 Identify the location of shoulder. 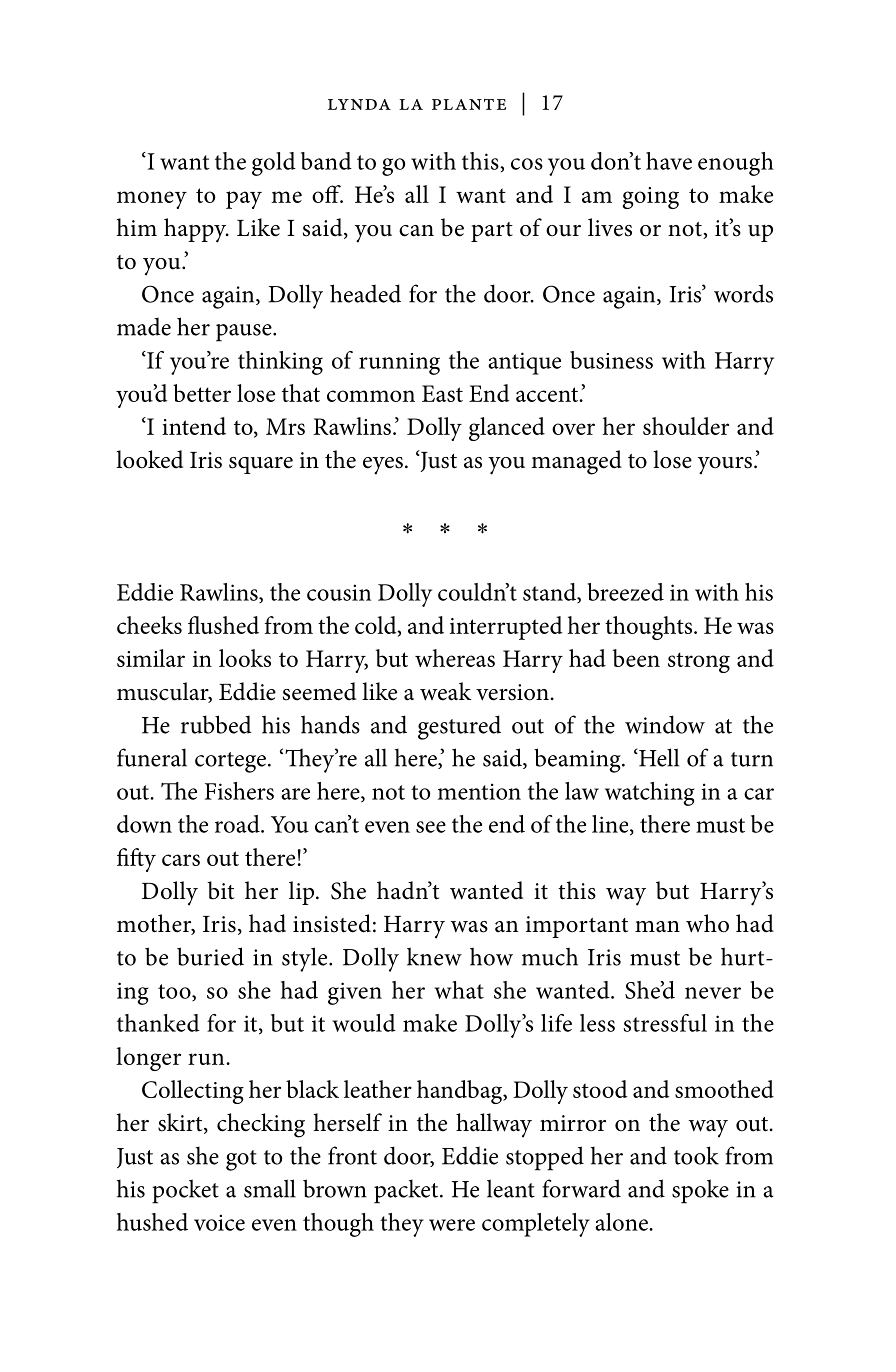
(686, 426).
